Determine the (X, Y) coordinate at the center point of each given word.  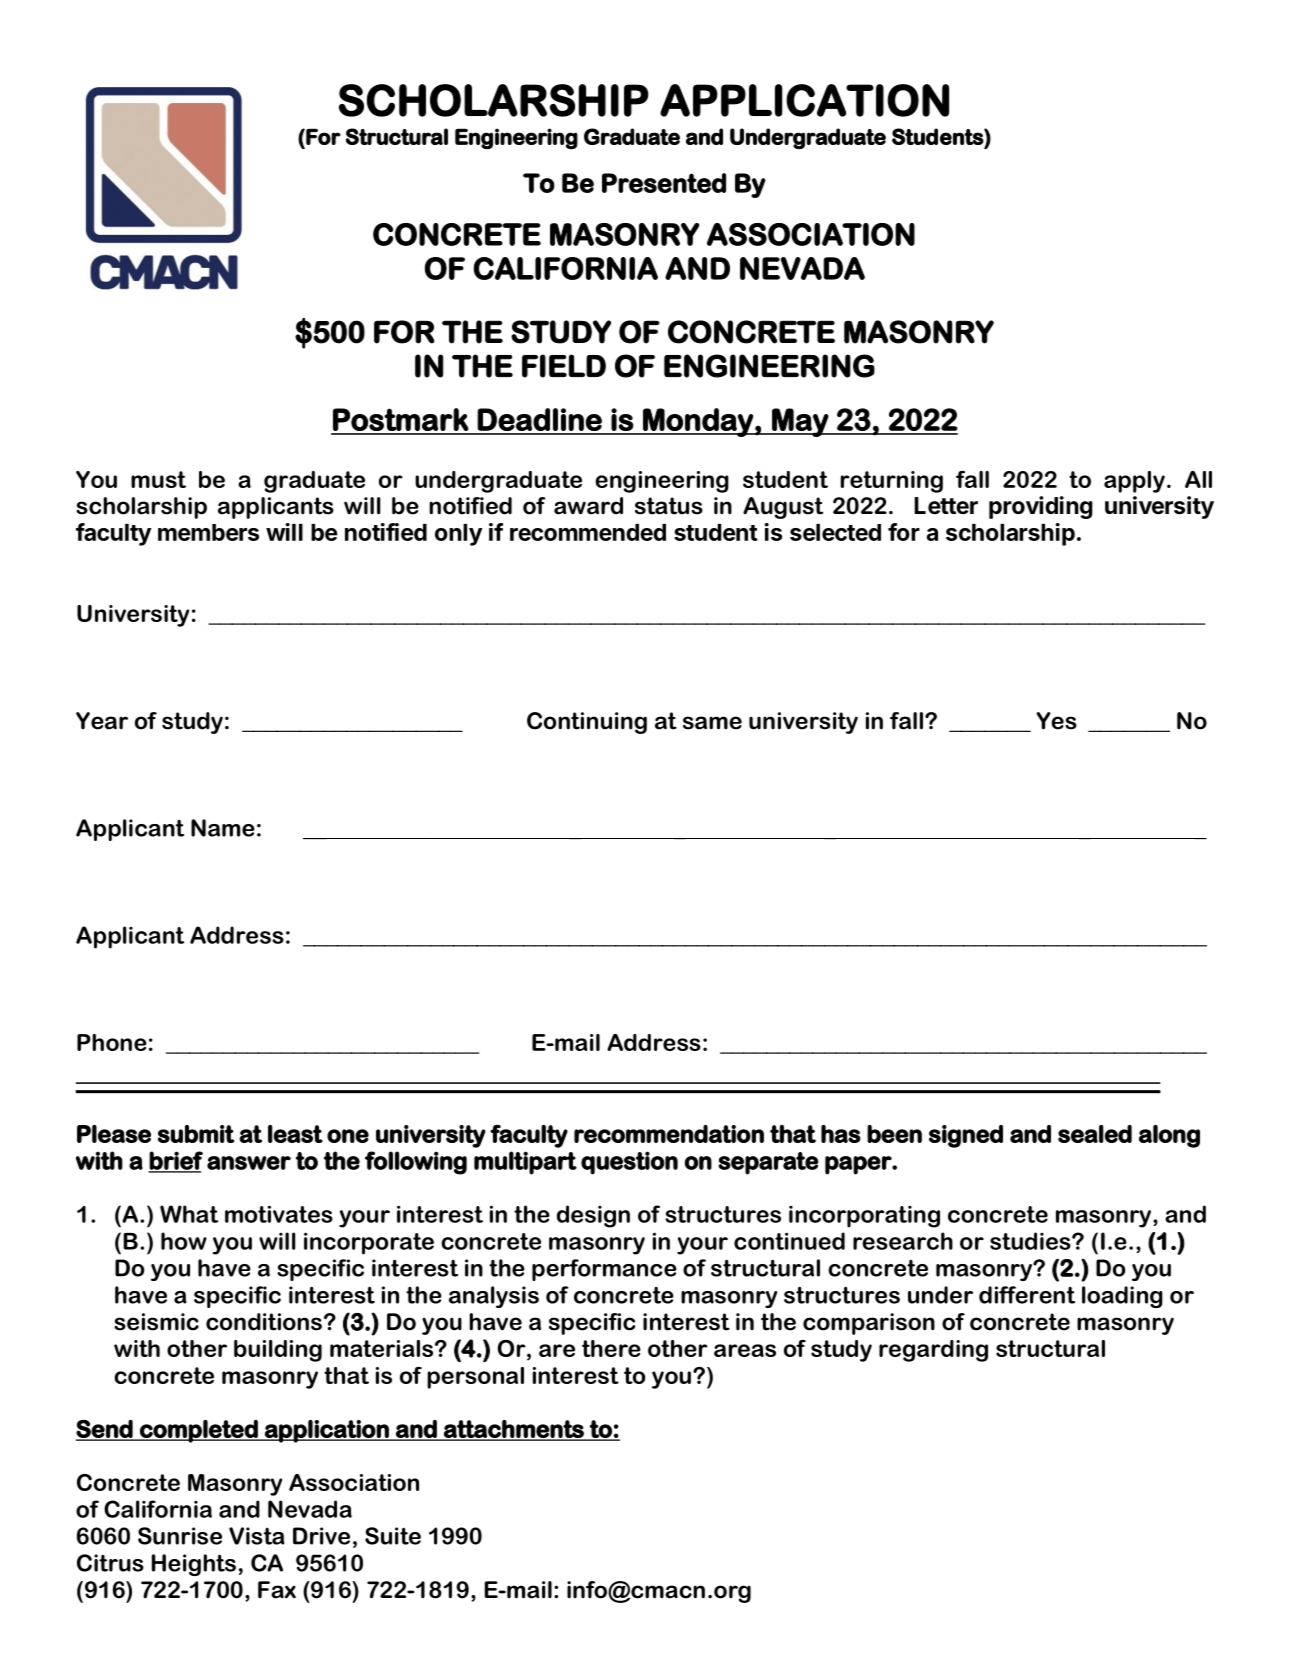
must (158, 479)
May (800, 422)
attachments (514, 1430)
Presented (664, 183)
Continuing (587, 723)
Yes (1056, 721)
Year (102, 721)
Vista (257, 1536)
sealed (1095, 1134)
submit (196, 1134)
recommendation (669, 1134)
